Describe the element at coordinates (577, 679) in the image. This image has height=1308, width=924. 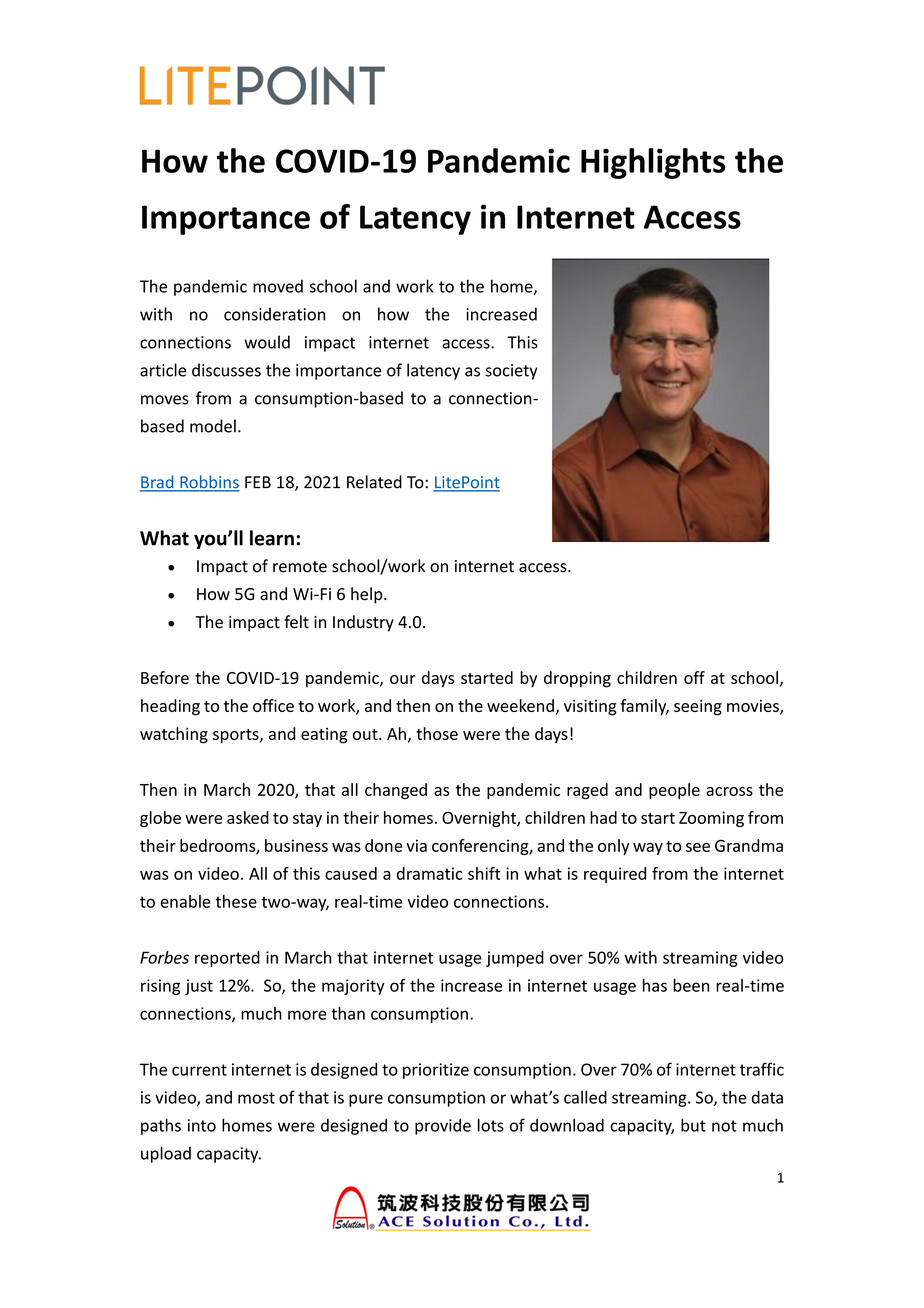
I see `dropping` at that location.
